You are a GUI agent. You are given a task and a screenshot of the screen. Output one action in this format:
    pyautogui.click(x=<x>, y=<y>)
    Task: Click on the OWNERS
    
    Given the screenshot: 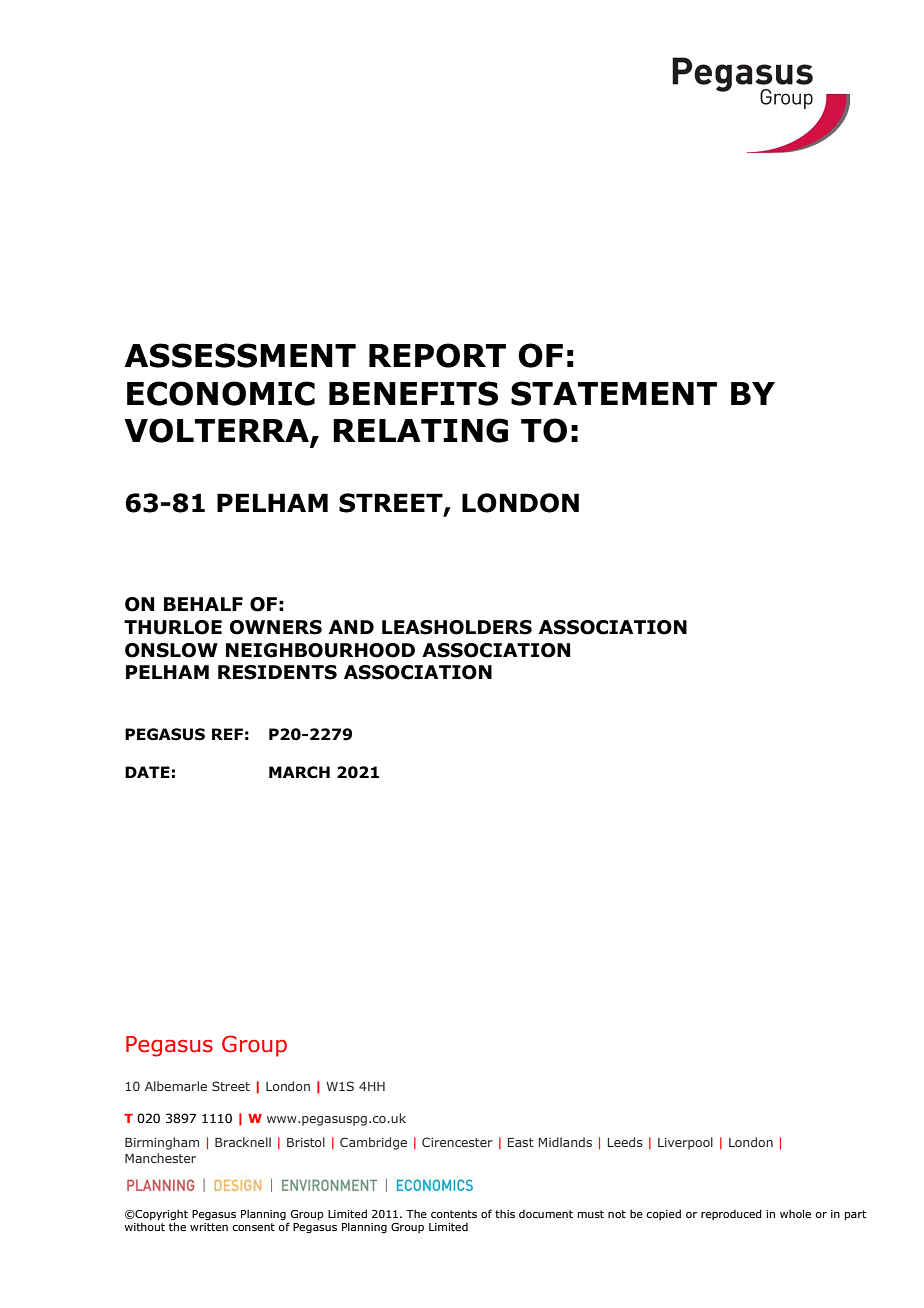 What is the action you would take?
    pyautogui.click(x=276, y=627)
